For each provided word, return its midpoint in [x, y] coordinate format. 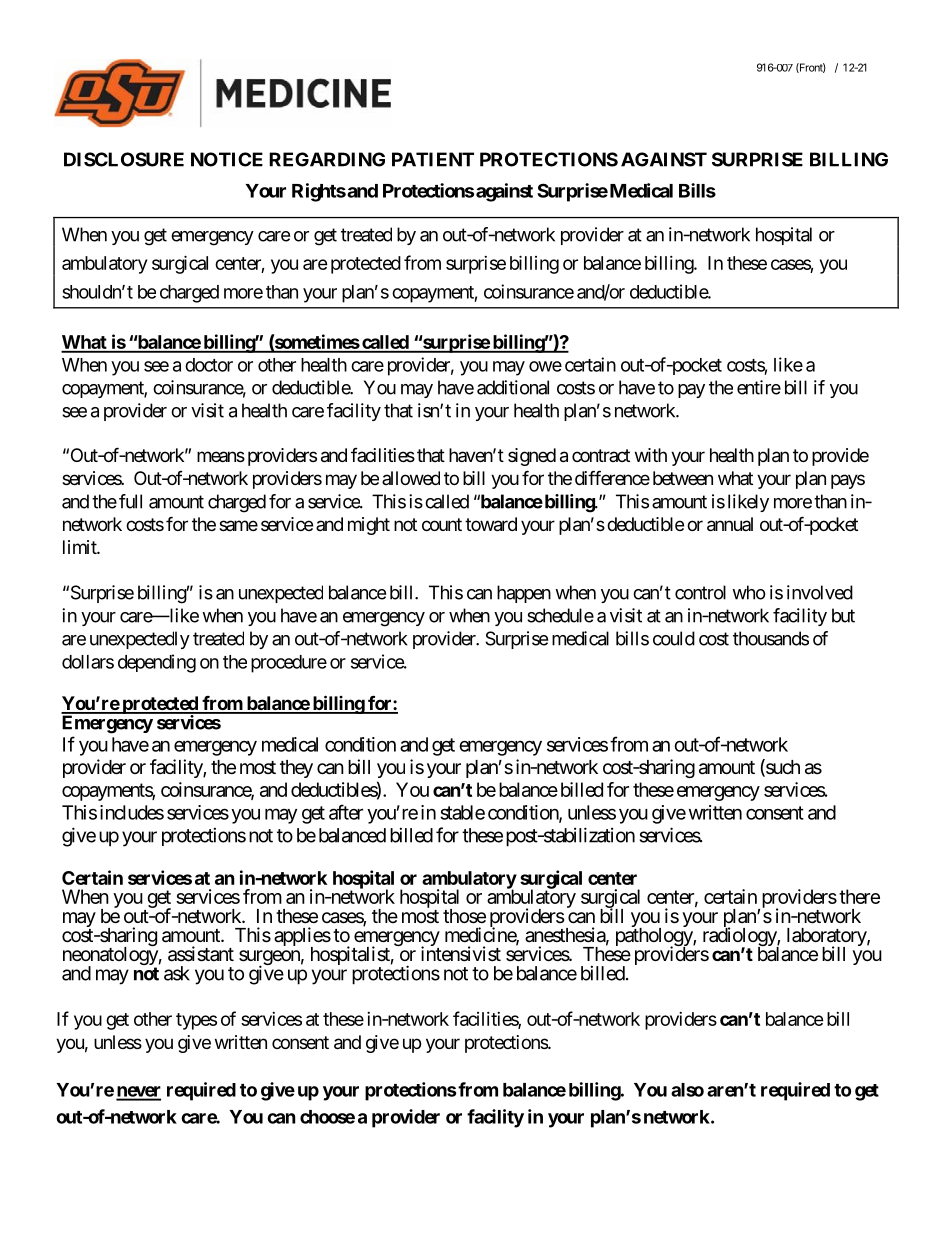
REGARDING [327, 159]
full [130, 501]
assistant [201, 954]
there [859, 896]
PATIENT [433, 159]
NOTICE [227, 159]
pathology [655, 937]
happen [524, 594]
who [749, 592]
